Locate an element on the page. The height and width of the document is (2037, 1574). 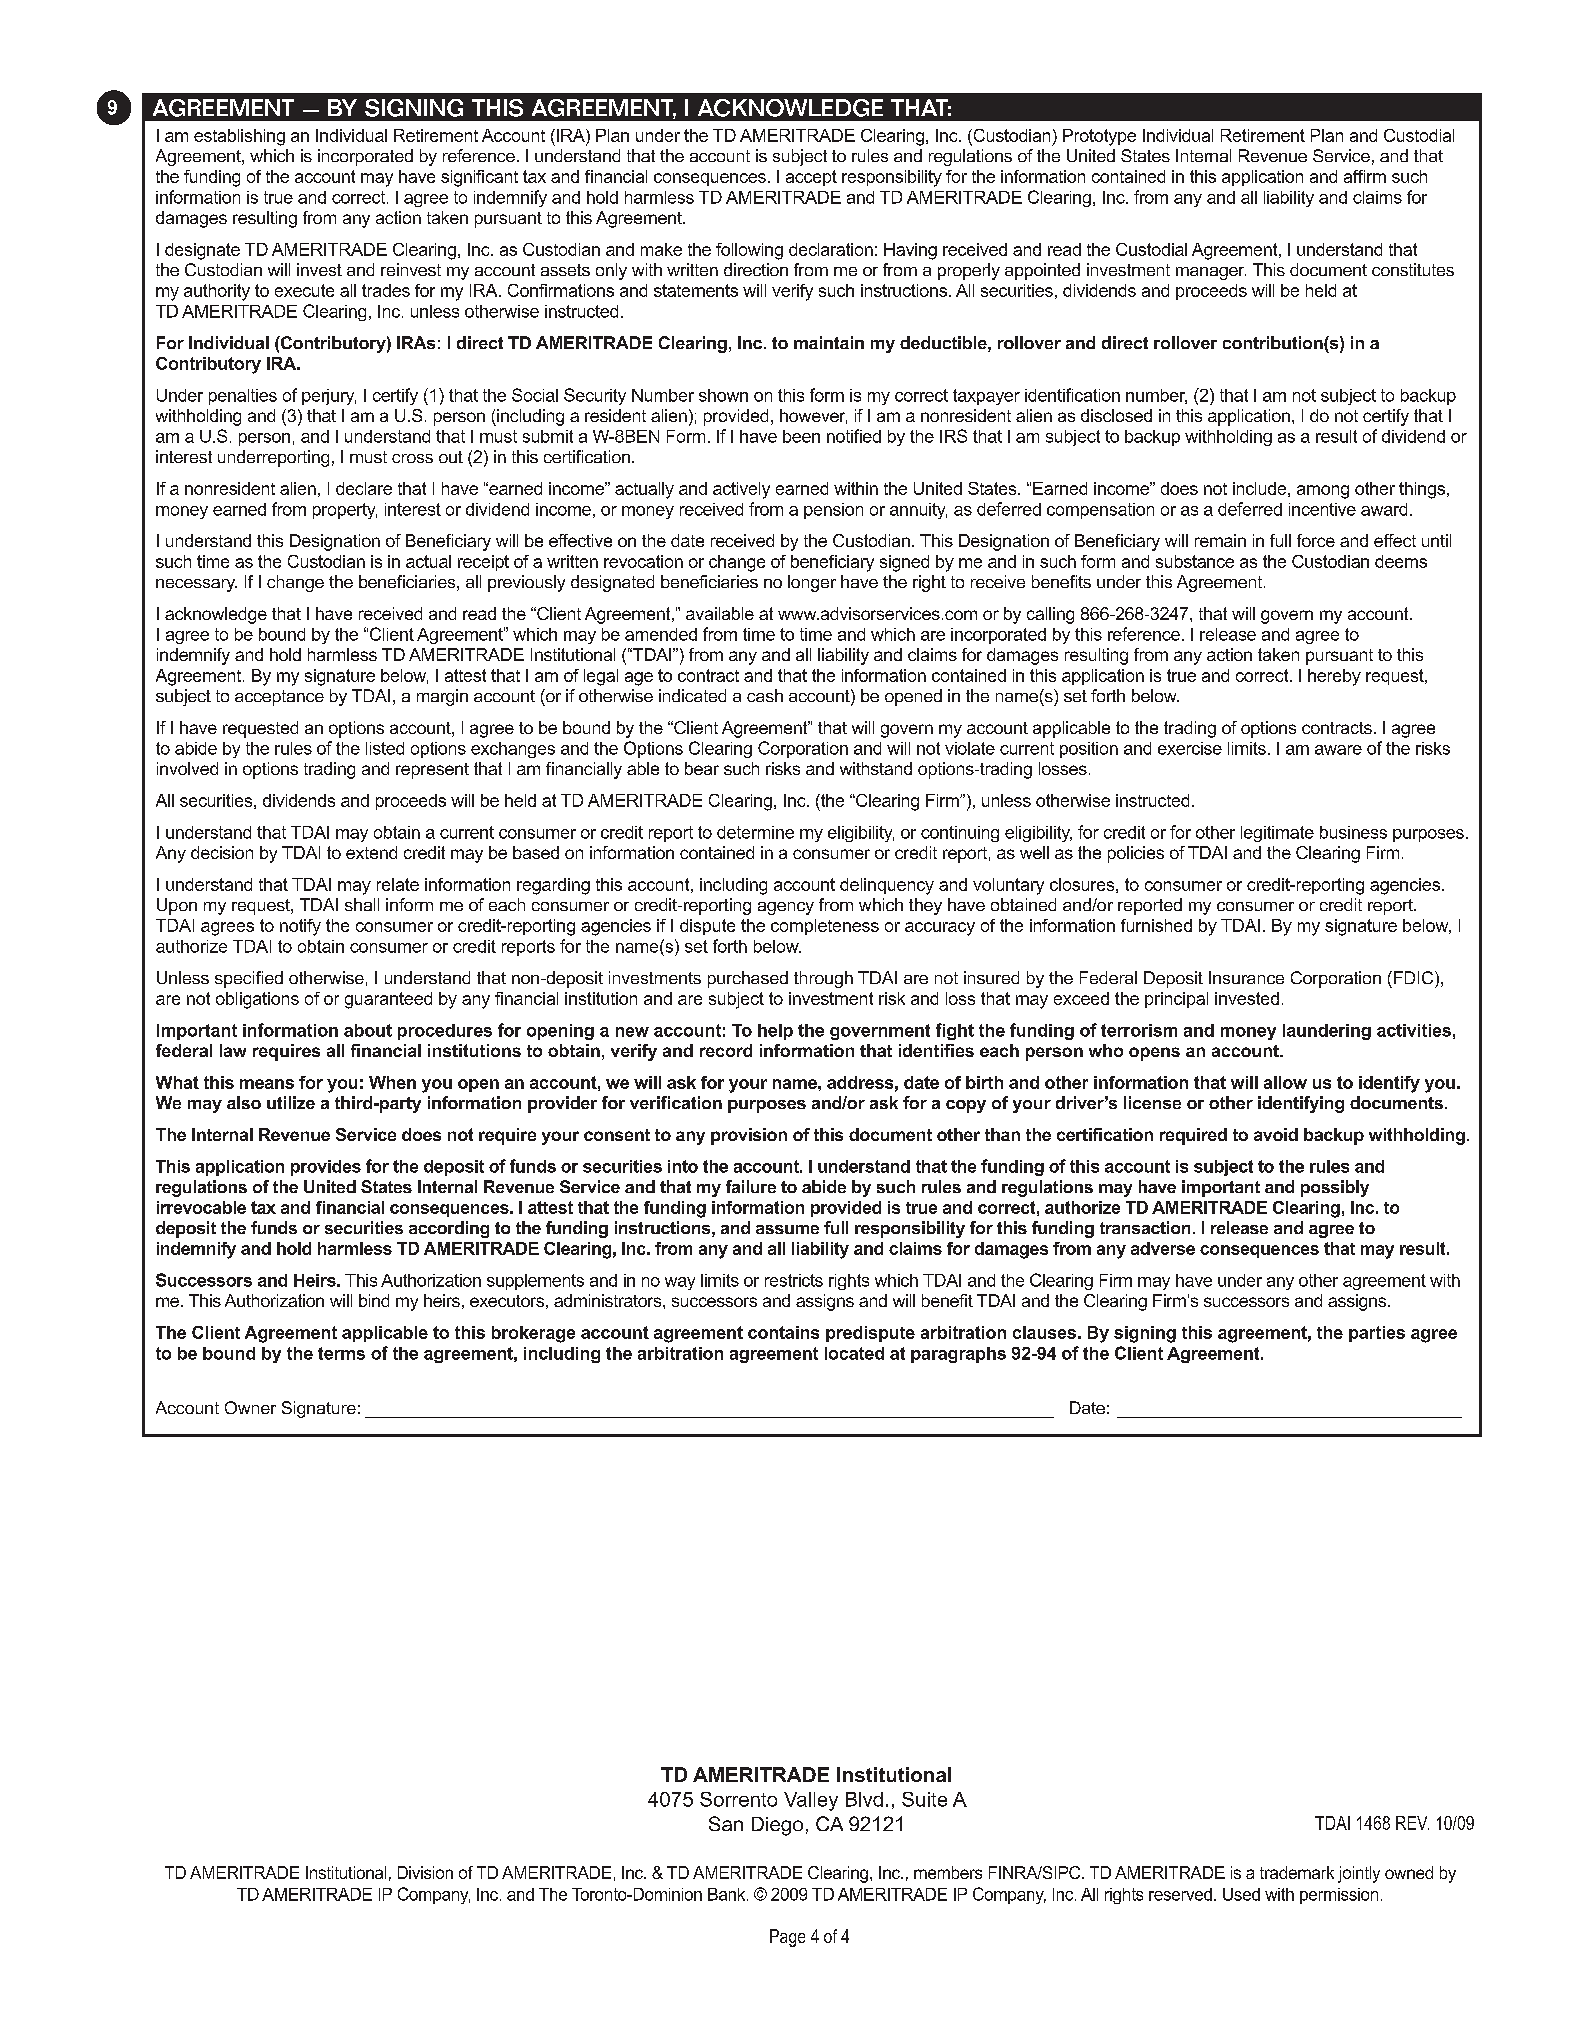
manager is located at coordinates (1211, 273).
